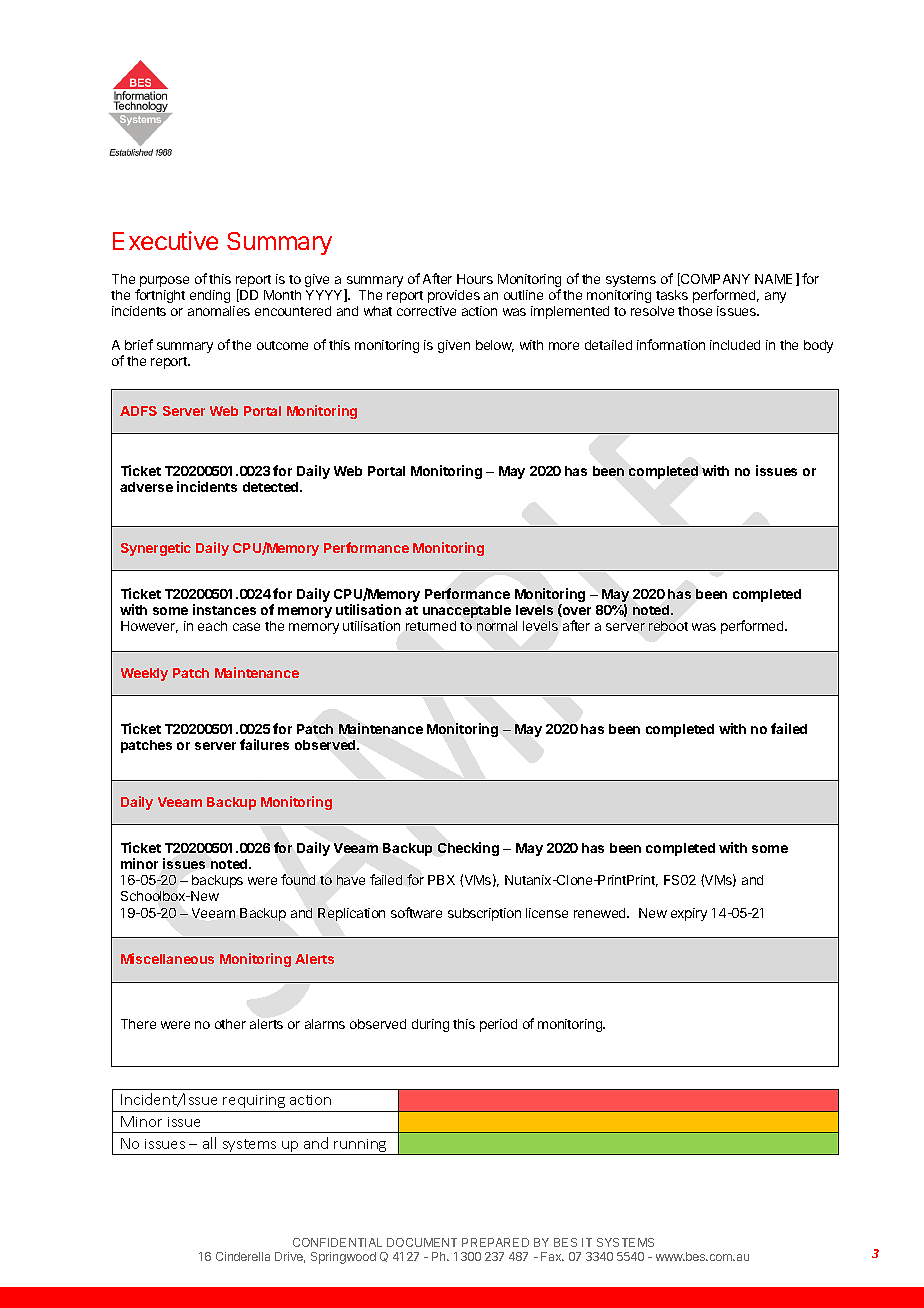 The image size is (924, 1308). I want to click on unacceptable, so click(467, 611).
